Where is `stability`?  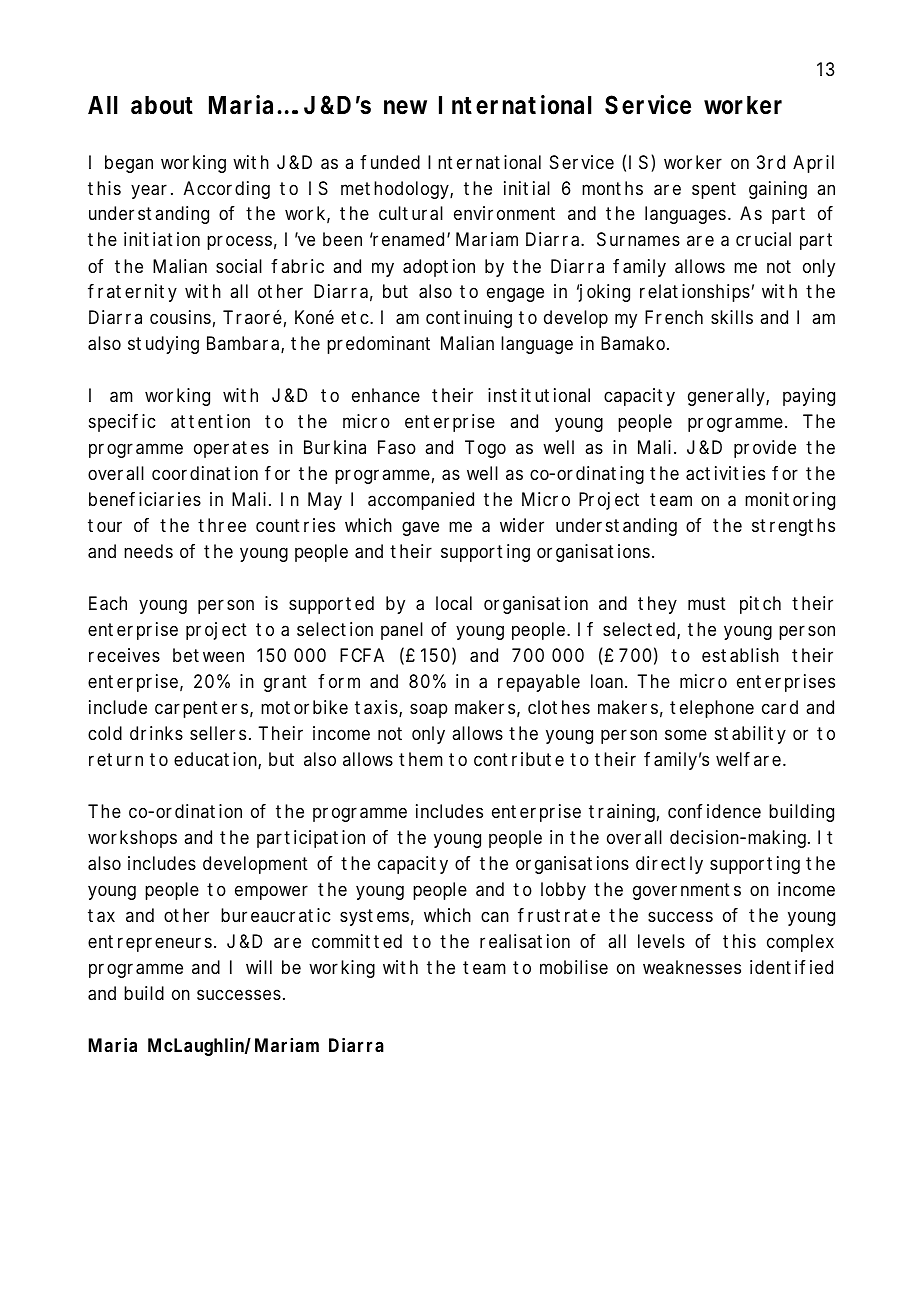 stability is located at coordinates (750, 735).
